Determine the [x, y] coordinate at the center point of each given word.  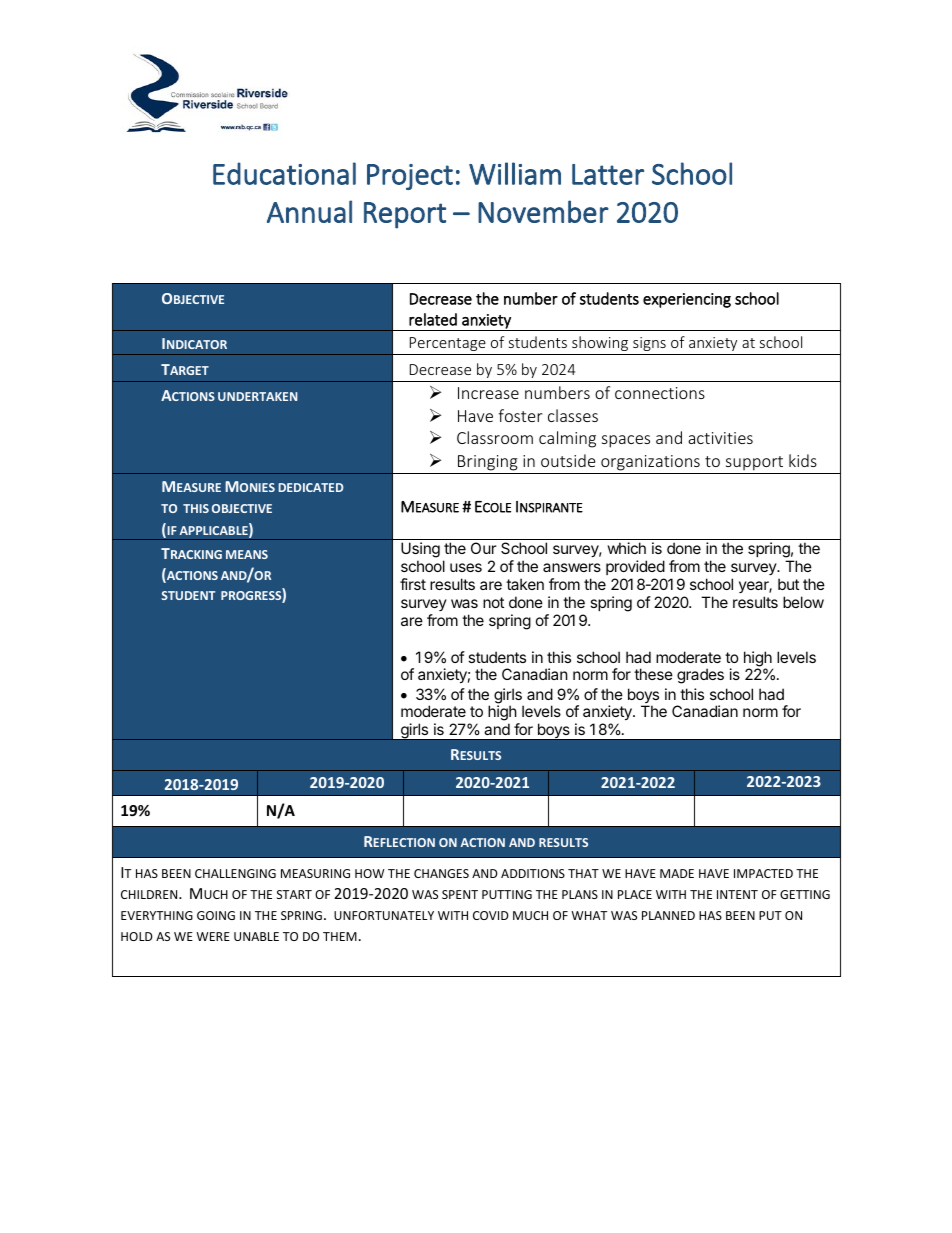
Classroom [495, 437]
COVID [491, 915]
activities [720, 438]
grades [700, 676]
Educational [284, 173]
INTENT [737, 894]
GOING [216, 915]
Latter [608, 174]
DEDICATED [311, 487]
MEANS [247, 554]
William [515, 173]
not [493, 602]
